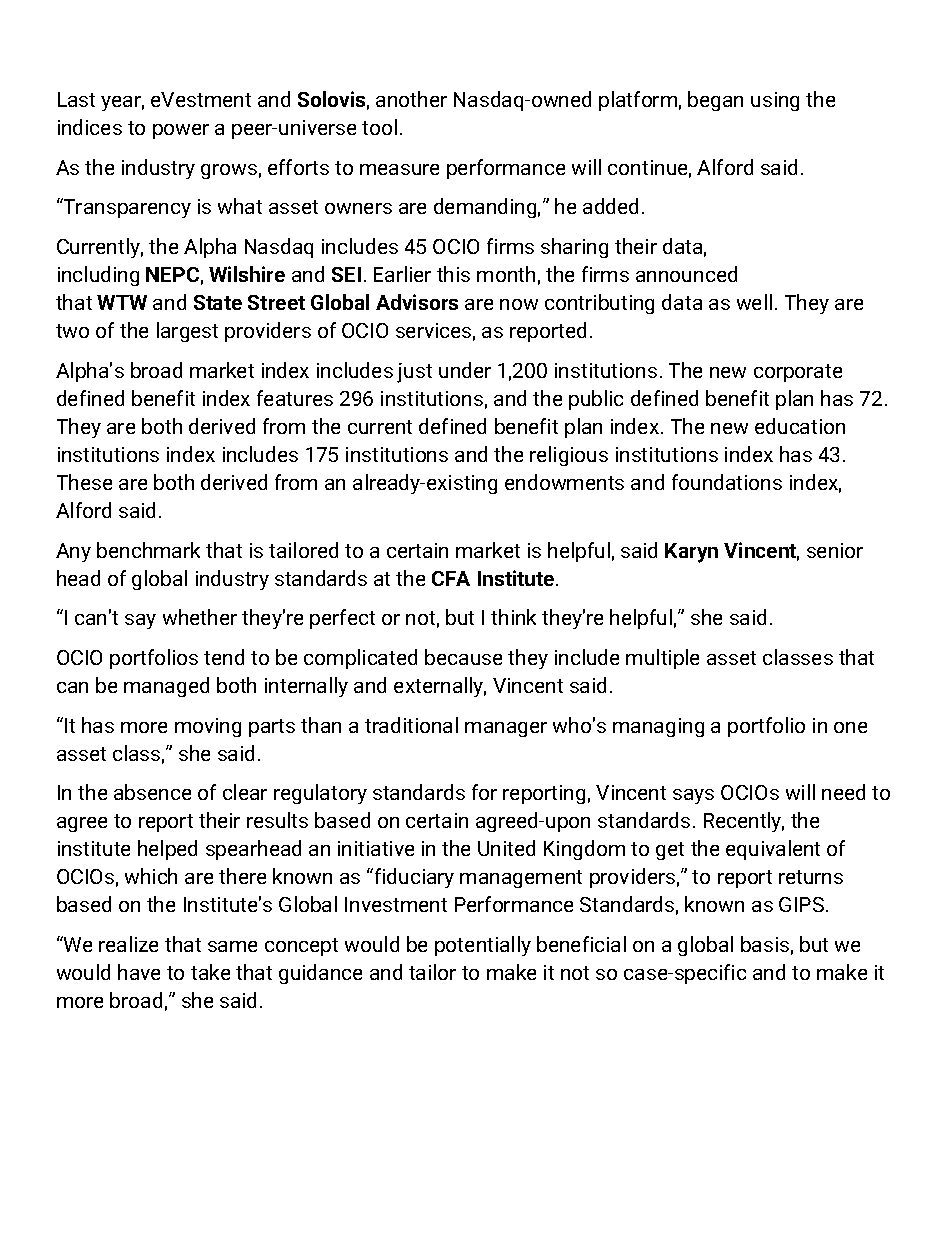  I want to click on power, so click(181, 131).
